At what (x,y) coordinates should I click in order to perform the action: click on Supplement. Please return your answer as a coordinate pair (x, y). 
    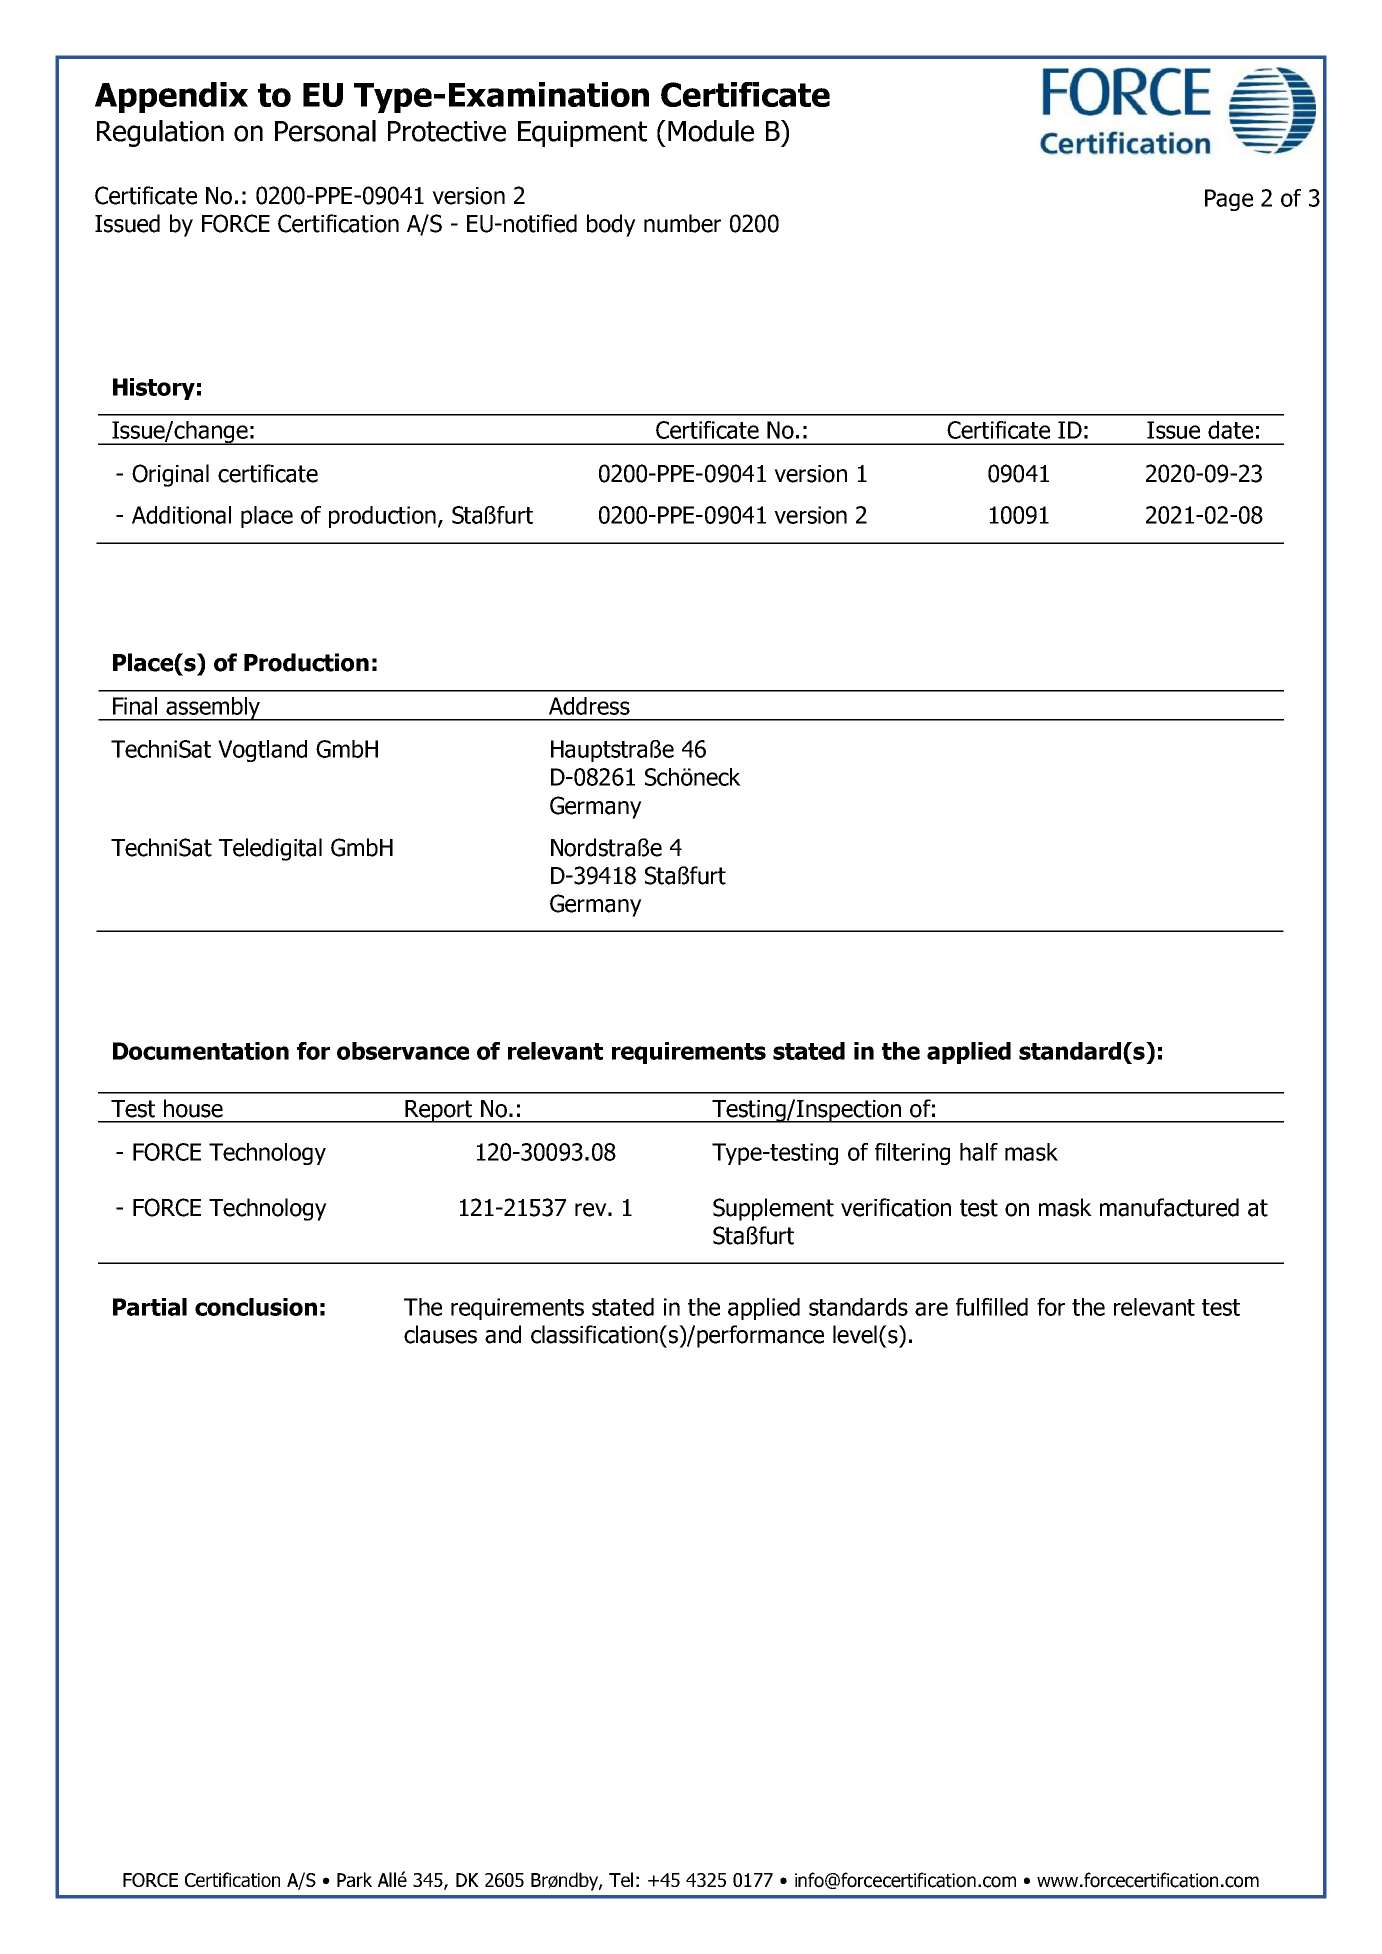
    Looking at the image, I should click on (773, 1209).
